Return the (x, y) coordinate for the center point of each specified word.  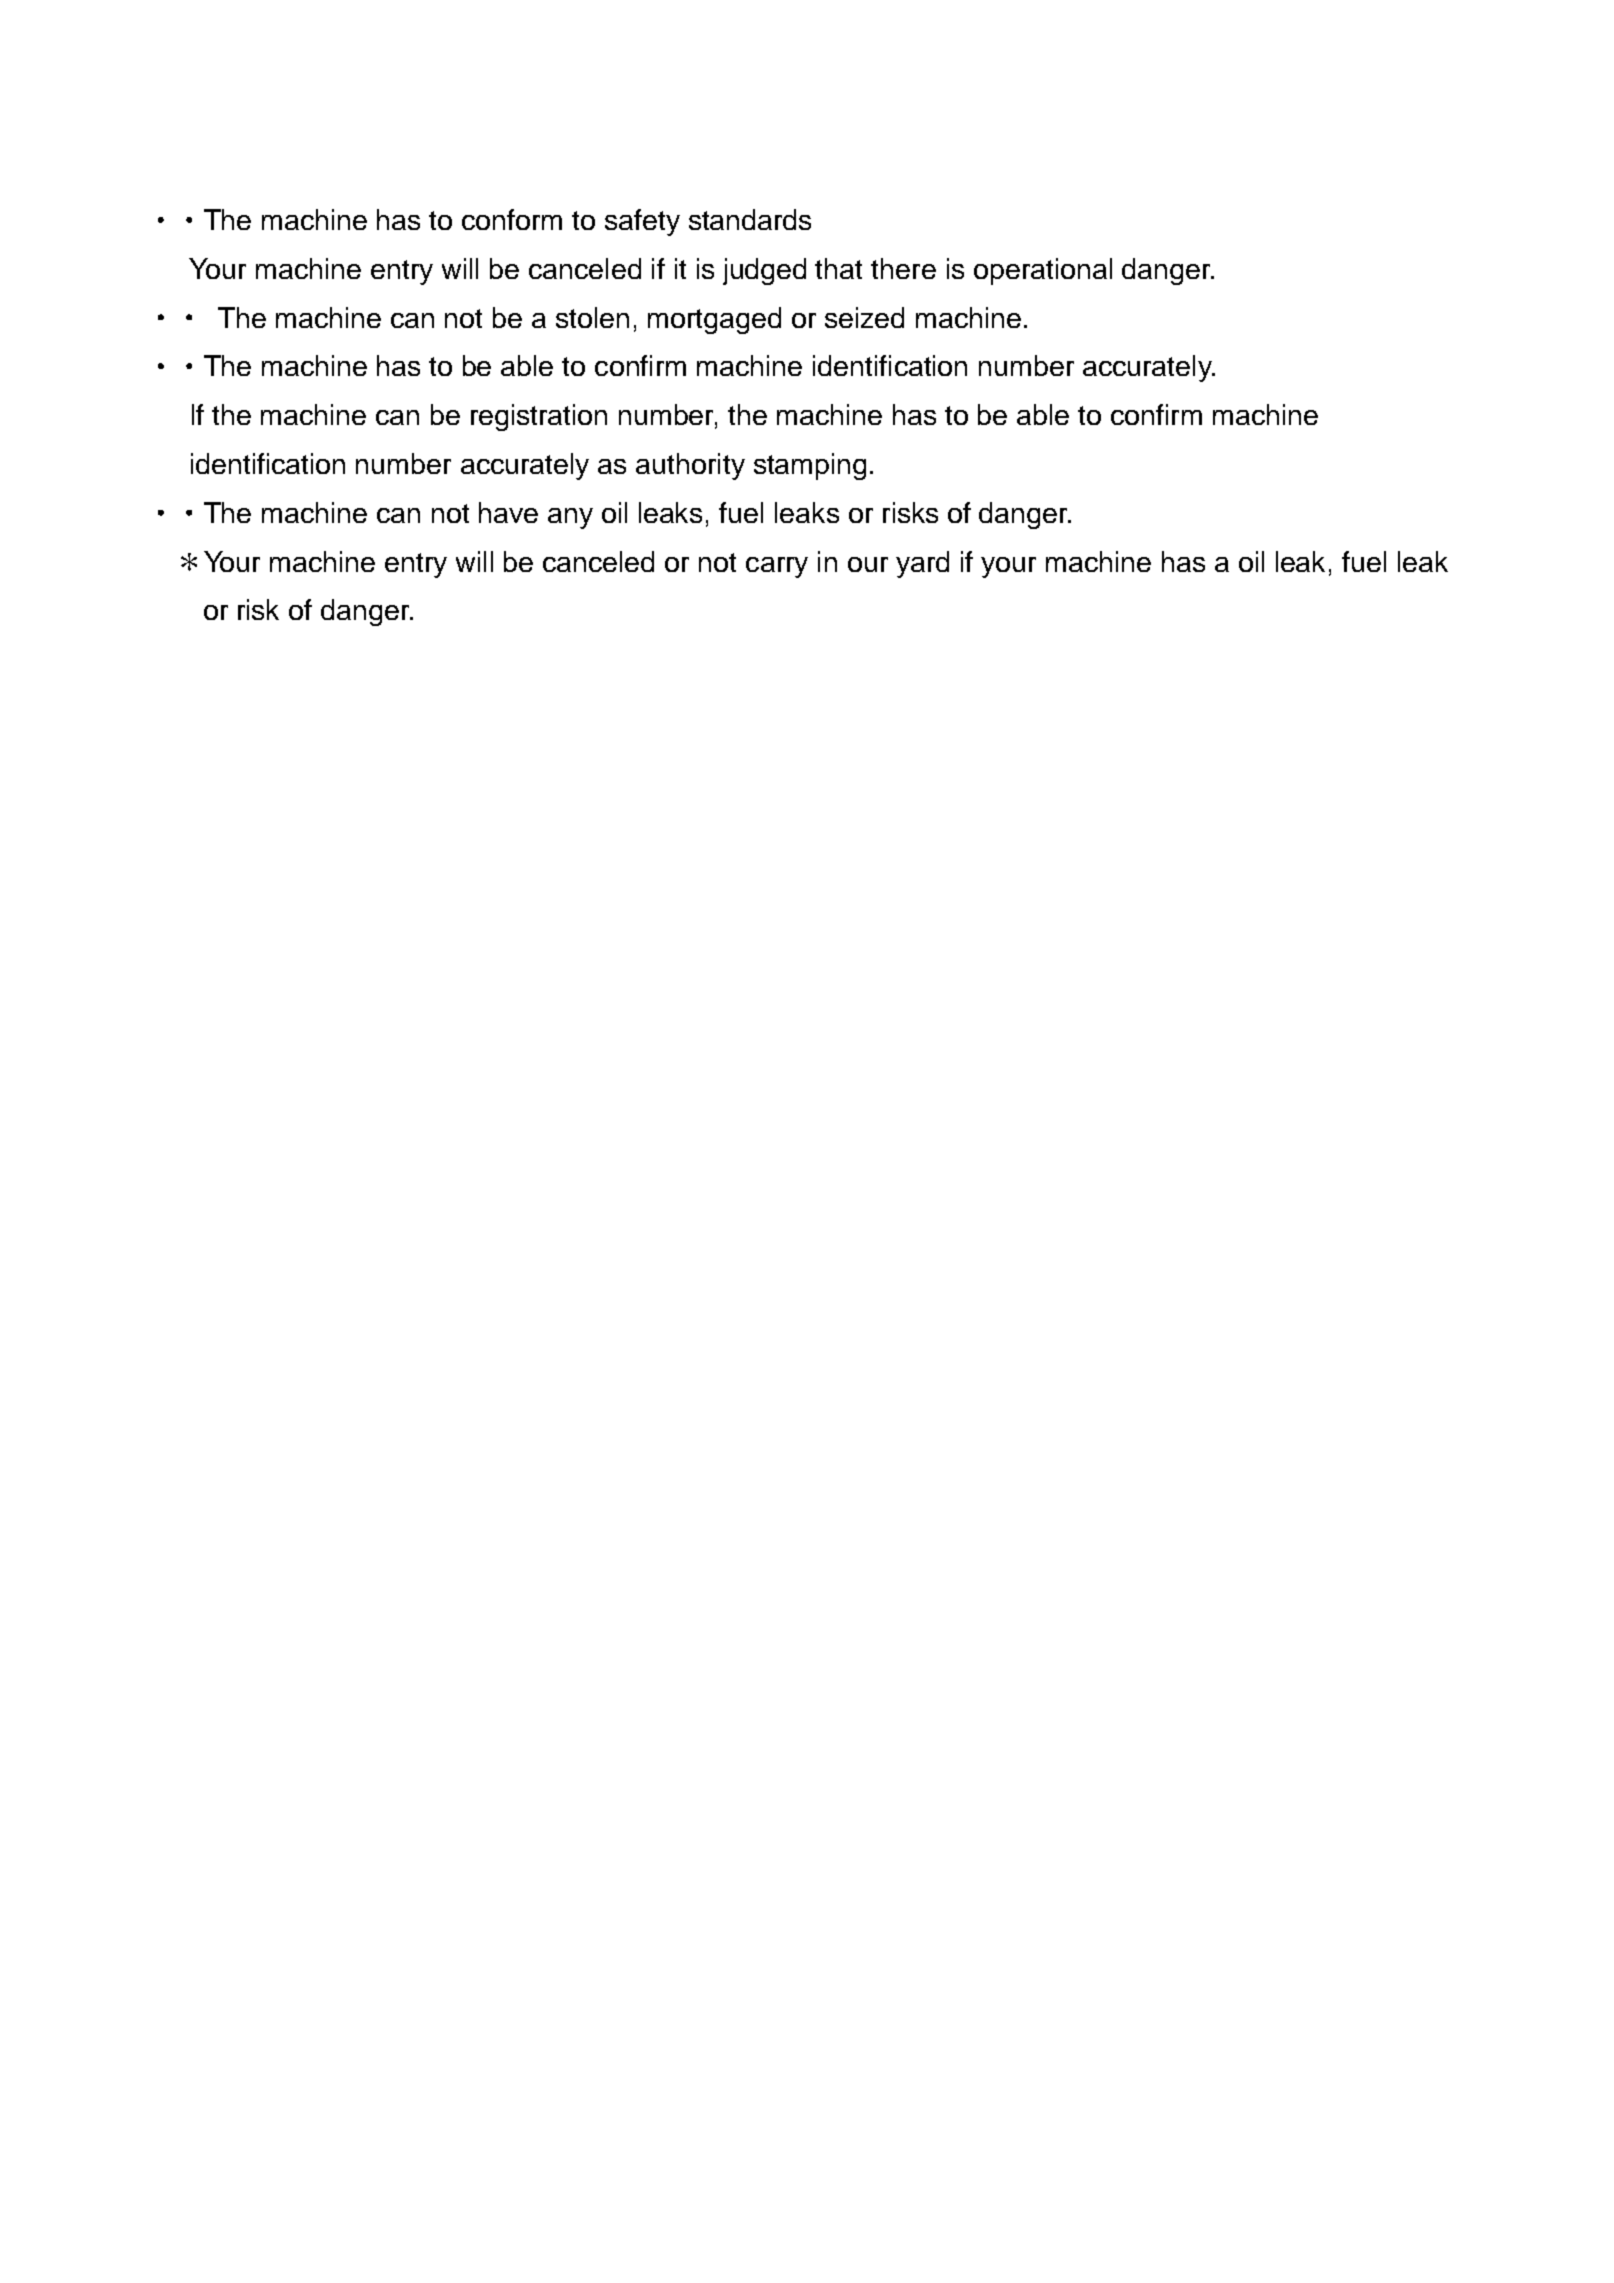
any (570, 518)
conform (512, 219)
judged (764, 271)
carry (777, 567)
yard (922, 564)
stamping (810, 466)
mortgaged (714, 320)
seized (864, 317)
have (508, 512)
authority (690, 466)
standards (750, 219)
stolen (592, 317)
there (903, 268)
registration (539, 417)
